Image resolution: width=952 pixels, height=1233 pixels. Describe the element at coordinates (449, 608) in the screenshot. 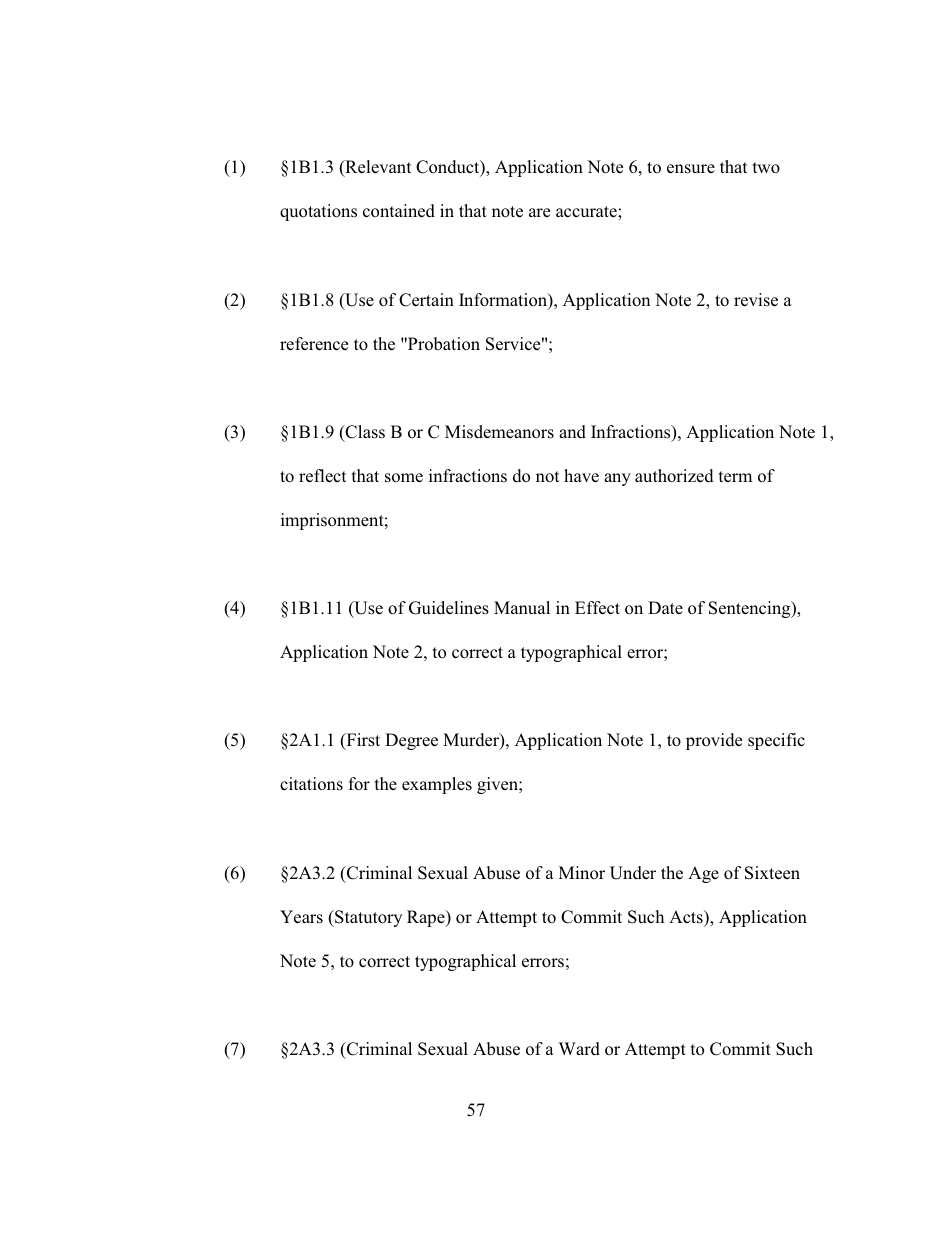

I see `Guidelines` at that location.
